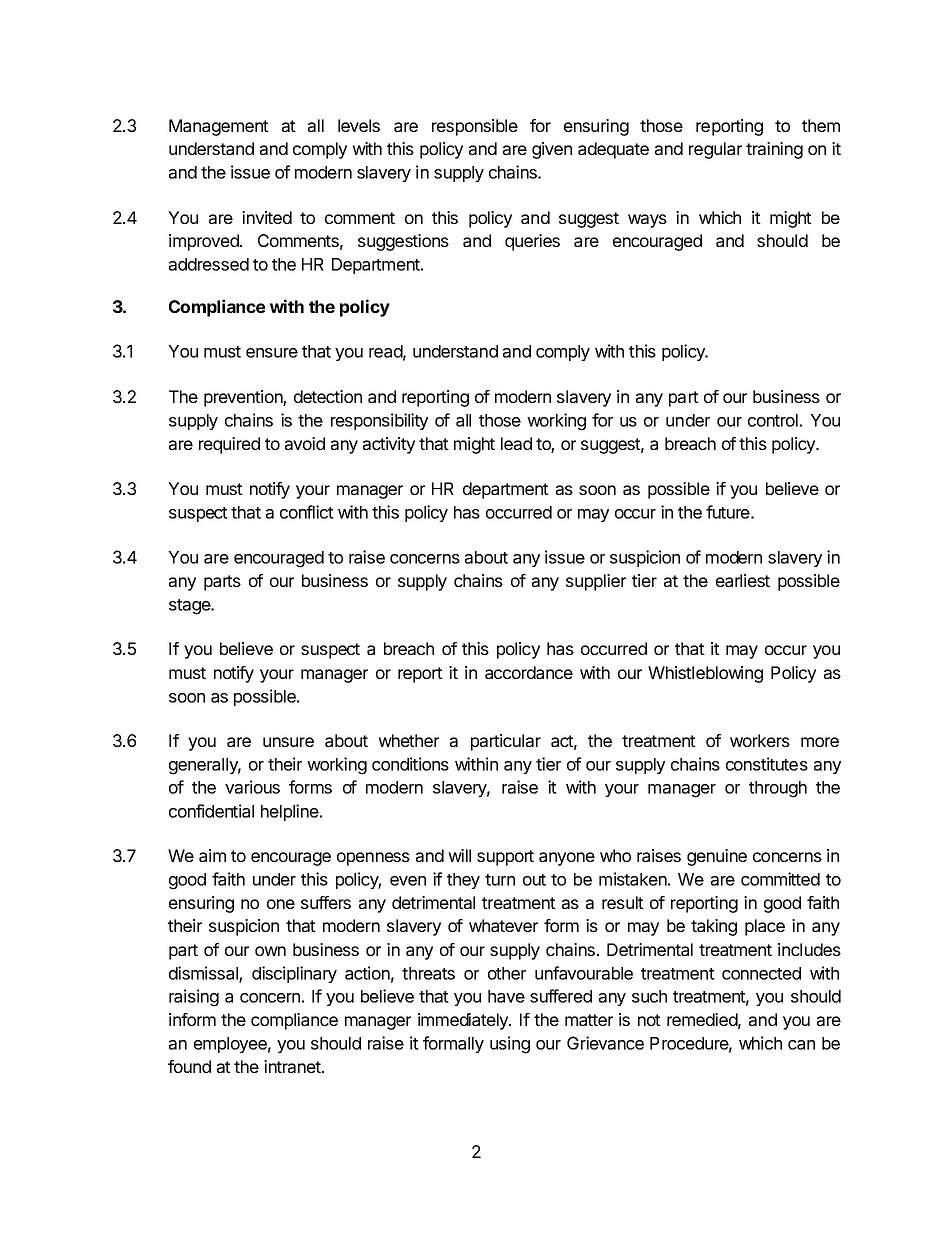  What do you see at coordinates (307, 512) in the page?
I see `conflict` at bounding box center [307, 512].
